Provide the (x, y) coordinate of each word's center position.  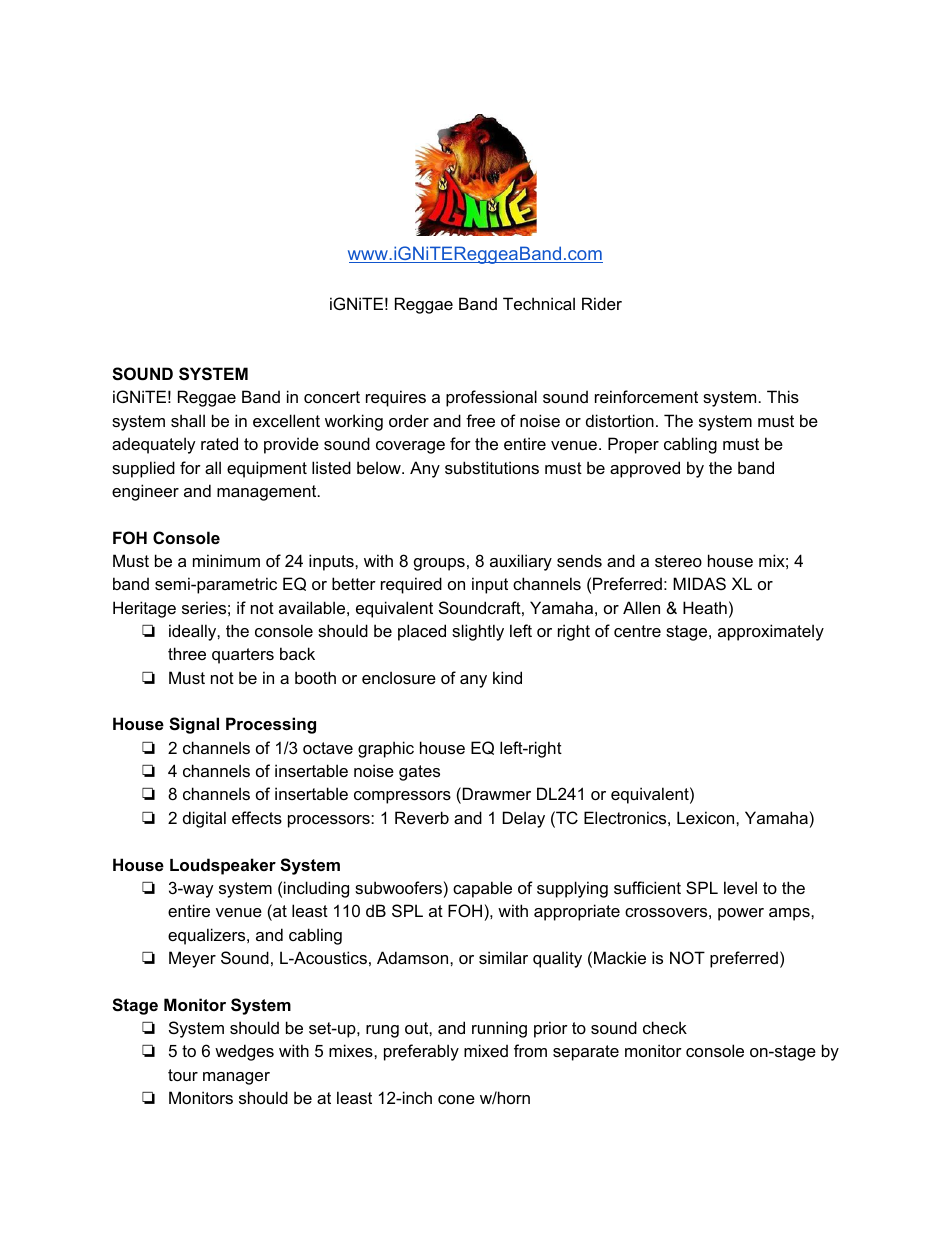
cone (456, 1099)
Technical (539, 303)
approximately (771, 632)
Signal (194, 725)
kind (507, 677)
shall (188, 420)
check (665, 1027)
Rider (602, 303)
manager (236, 1078)
